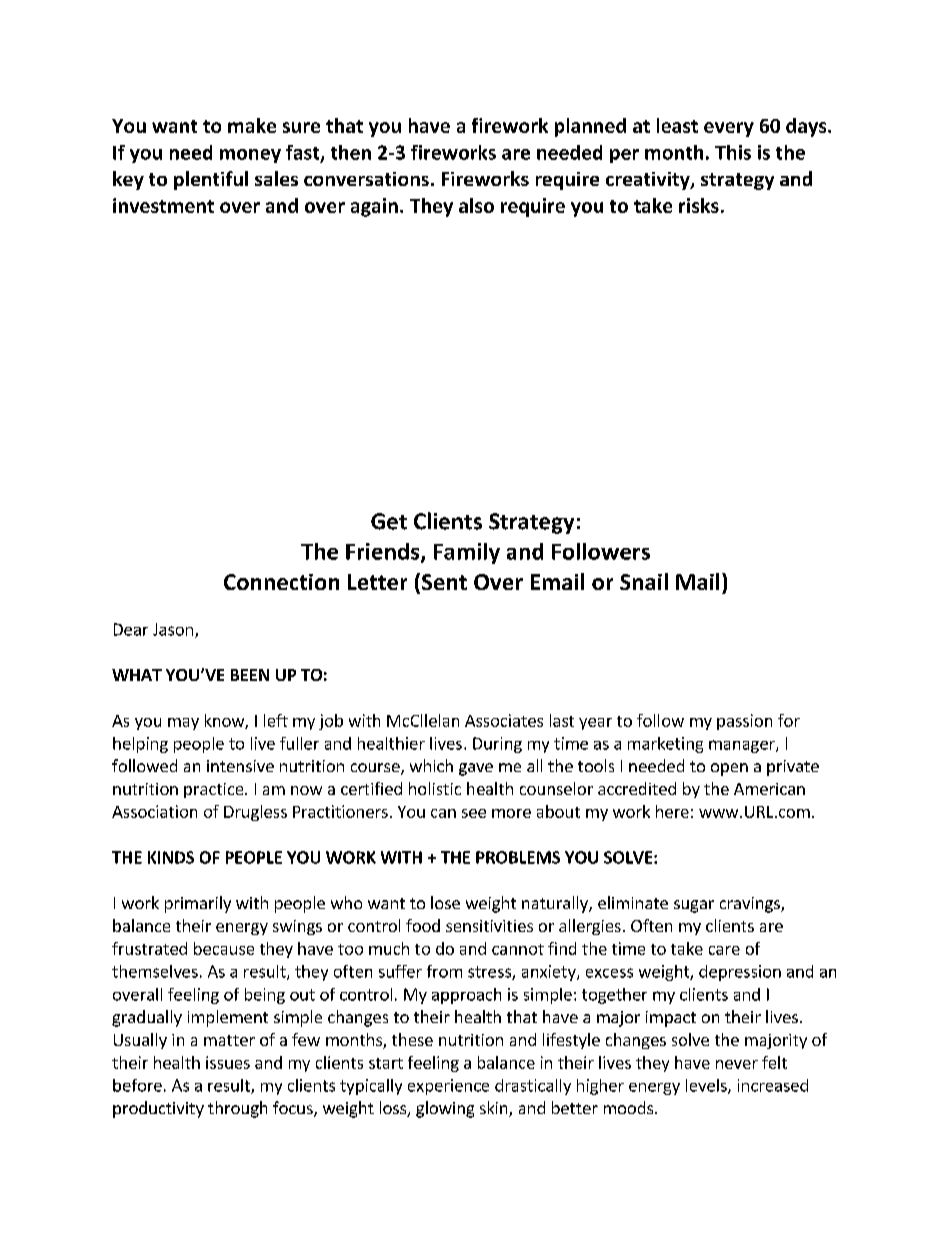  I want to click on also, so click(476, 205).
